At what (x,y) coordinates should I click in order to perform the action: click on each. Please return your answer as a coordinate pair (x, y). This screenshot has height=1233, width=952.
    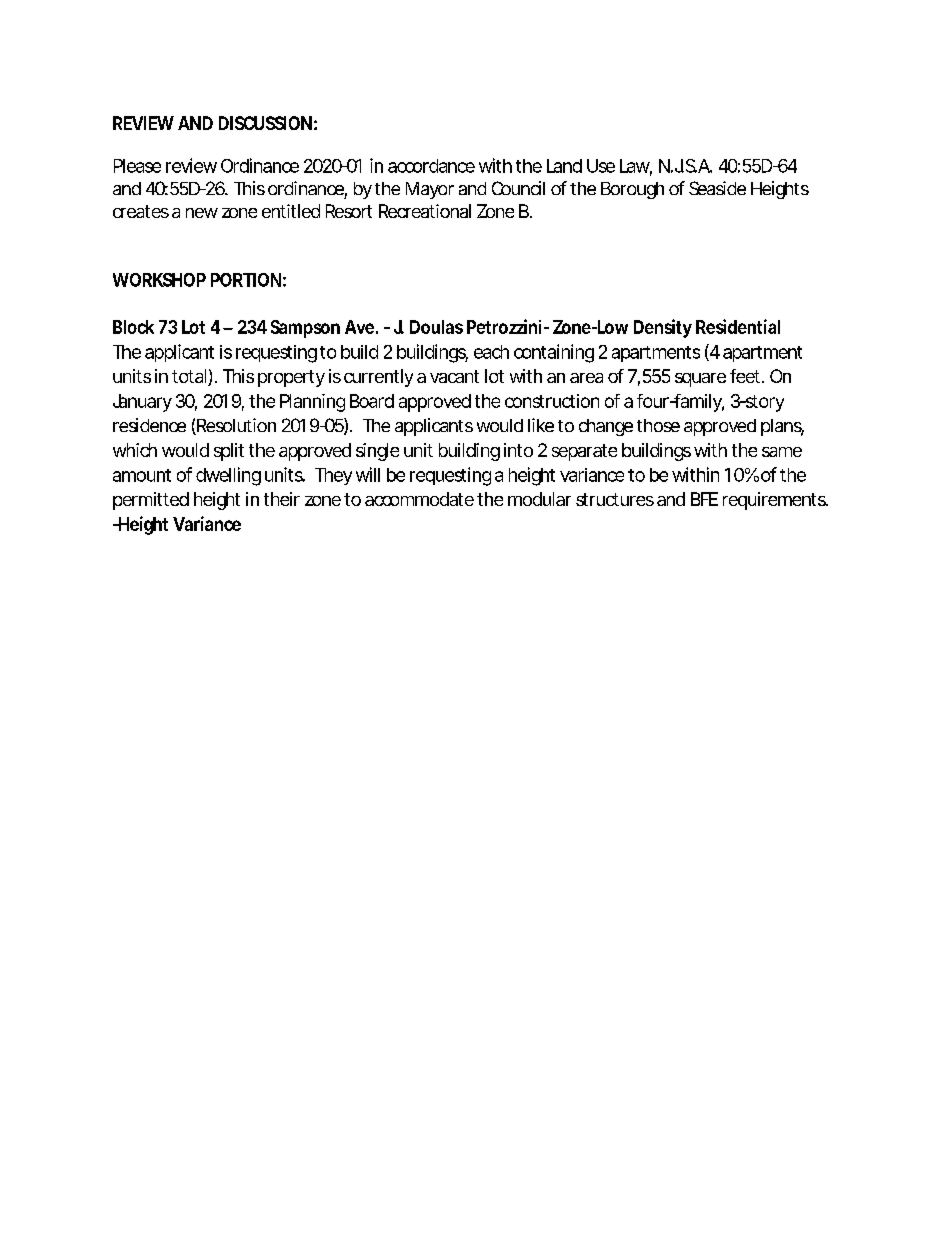
    Looking at the image, I should click on (491, 352).
